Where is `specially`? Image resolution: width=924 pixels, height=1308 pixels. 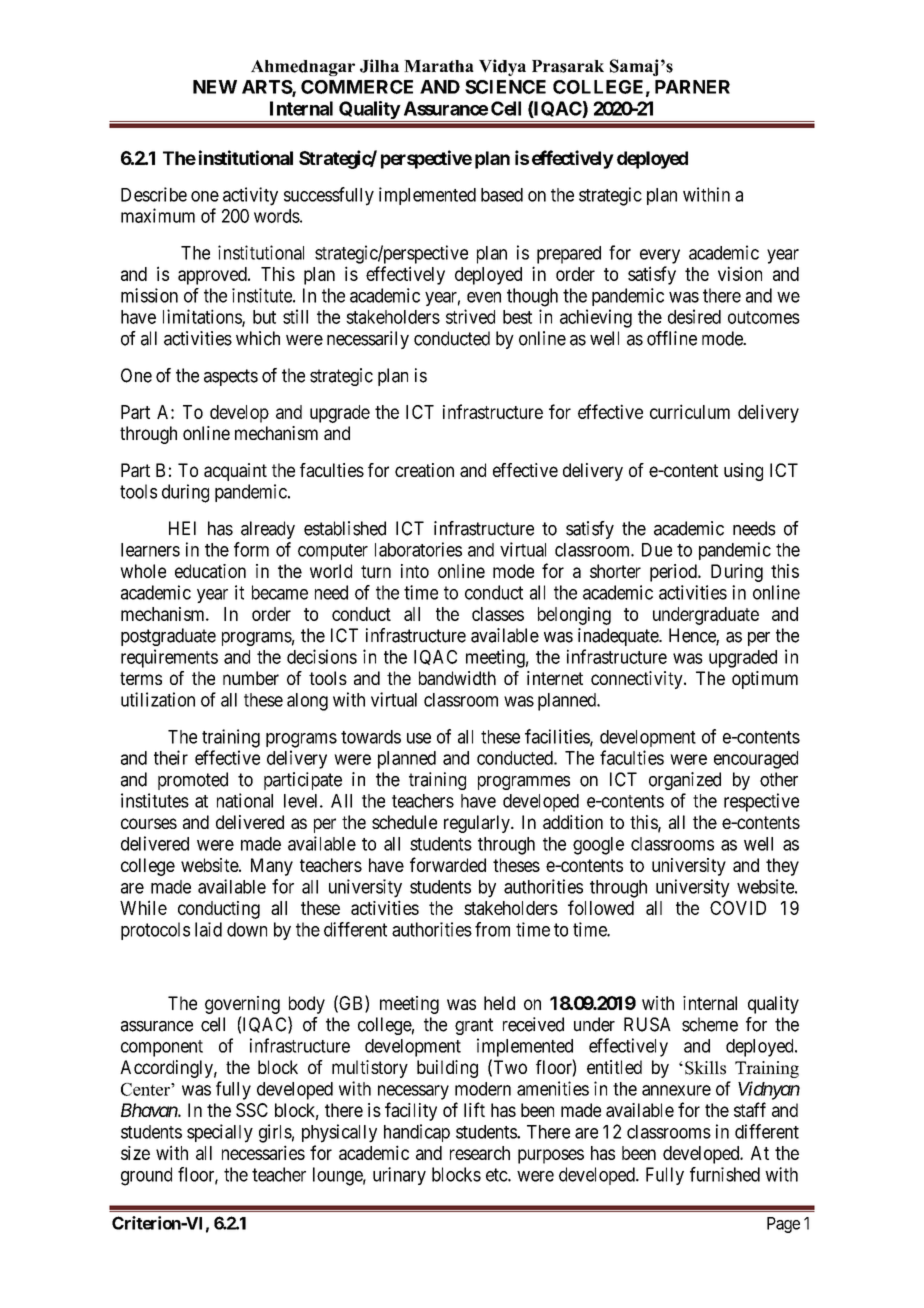
specially is located at coordinates (220, 1133).
